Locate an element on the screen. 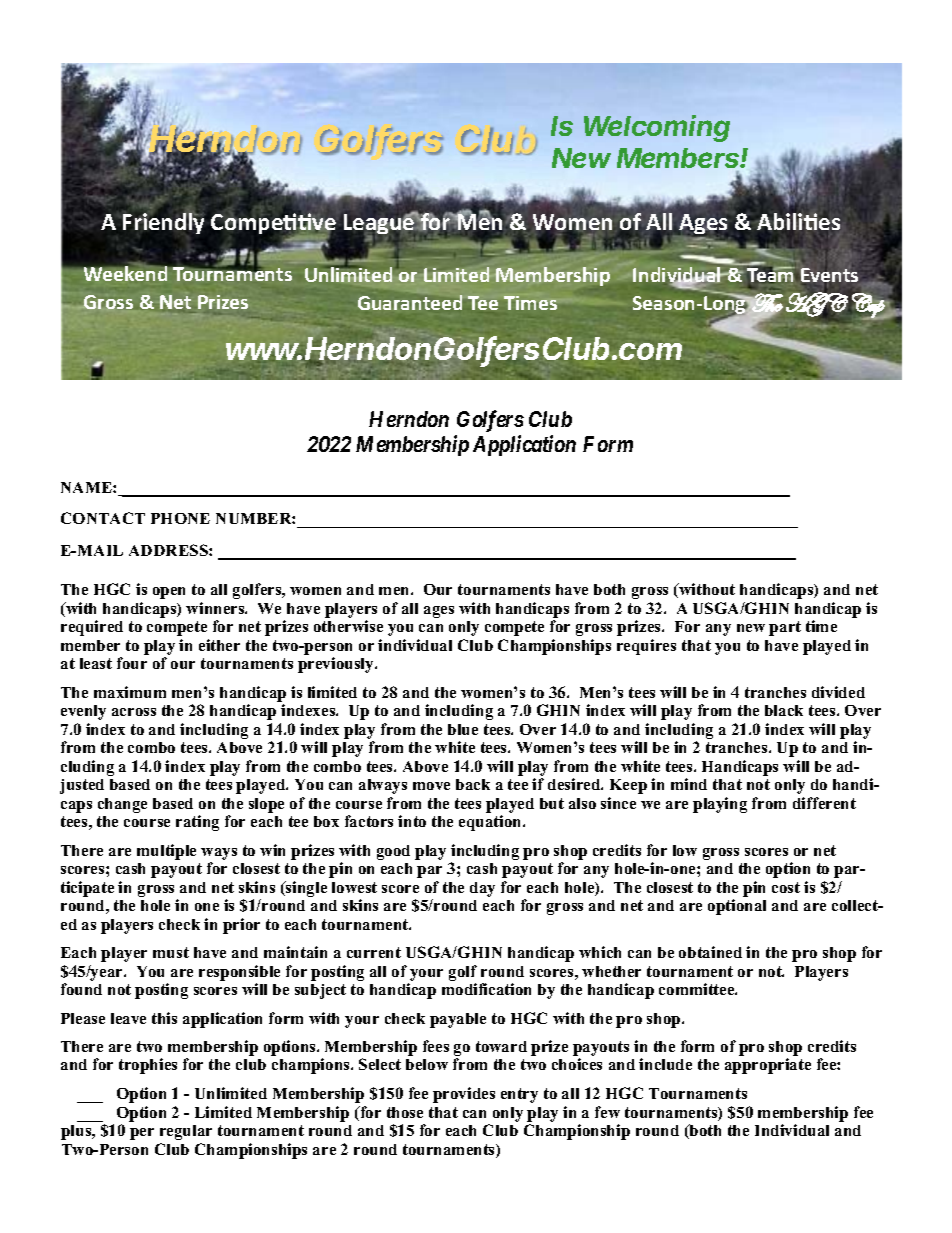  otherwise is located at coordinates (348, 626).
